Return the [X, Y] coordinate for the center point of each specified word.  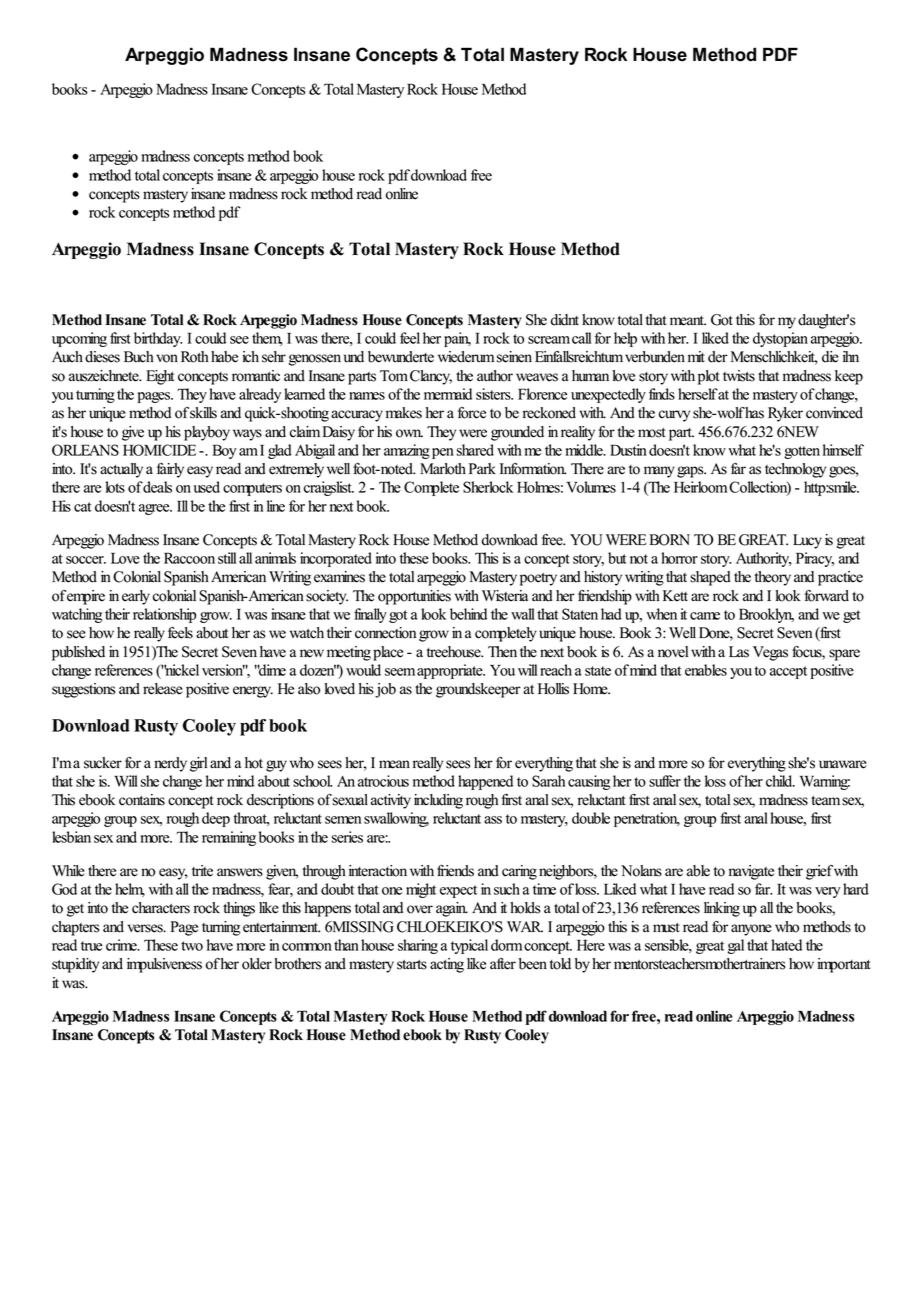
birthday [158, 339]
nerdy [170, 764]
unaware [843, 764]
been [533, 964]
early [136, 597]
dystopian [780, 339]
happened [485, 782]
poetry [538, 579]
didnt [565, 320]
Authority [764, 559]
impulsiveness [164, 965]
